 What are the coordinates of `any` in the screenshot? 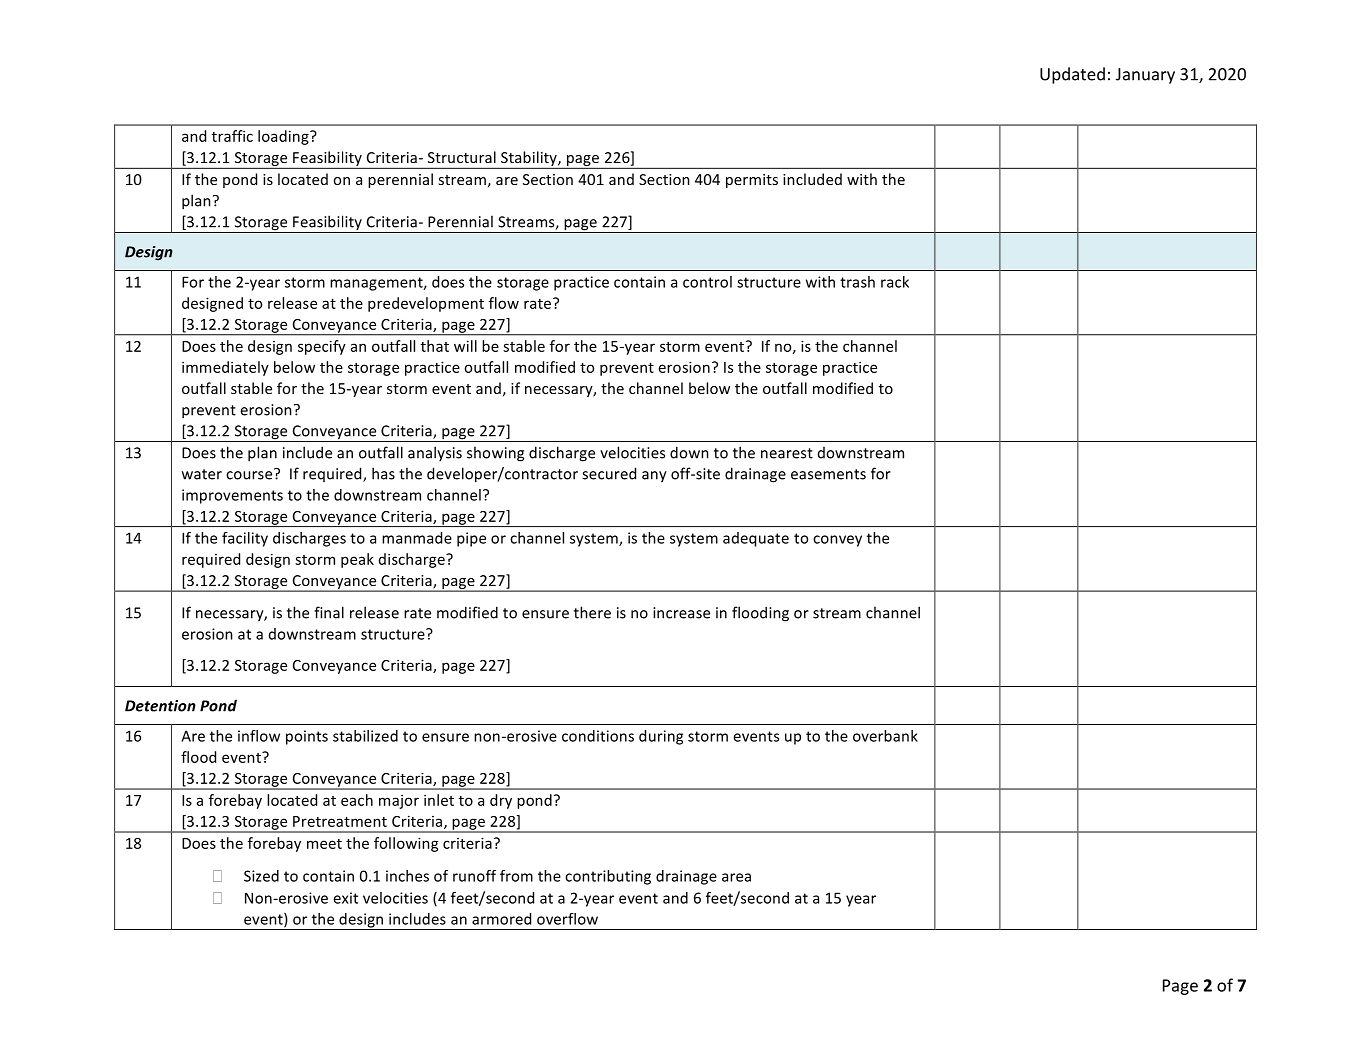 It's located at (654, 477).
